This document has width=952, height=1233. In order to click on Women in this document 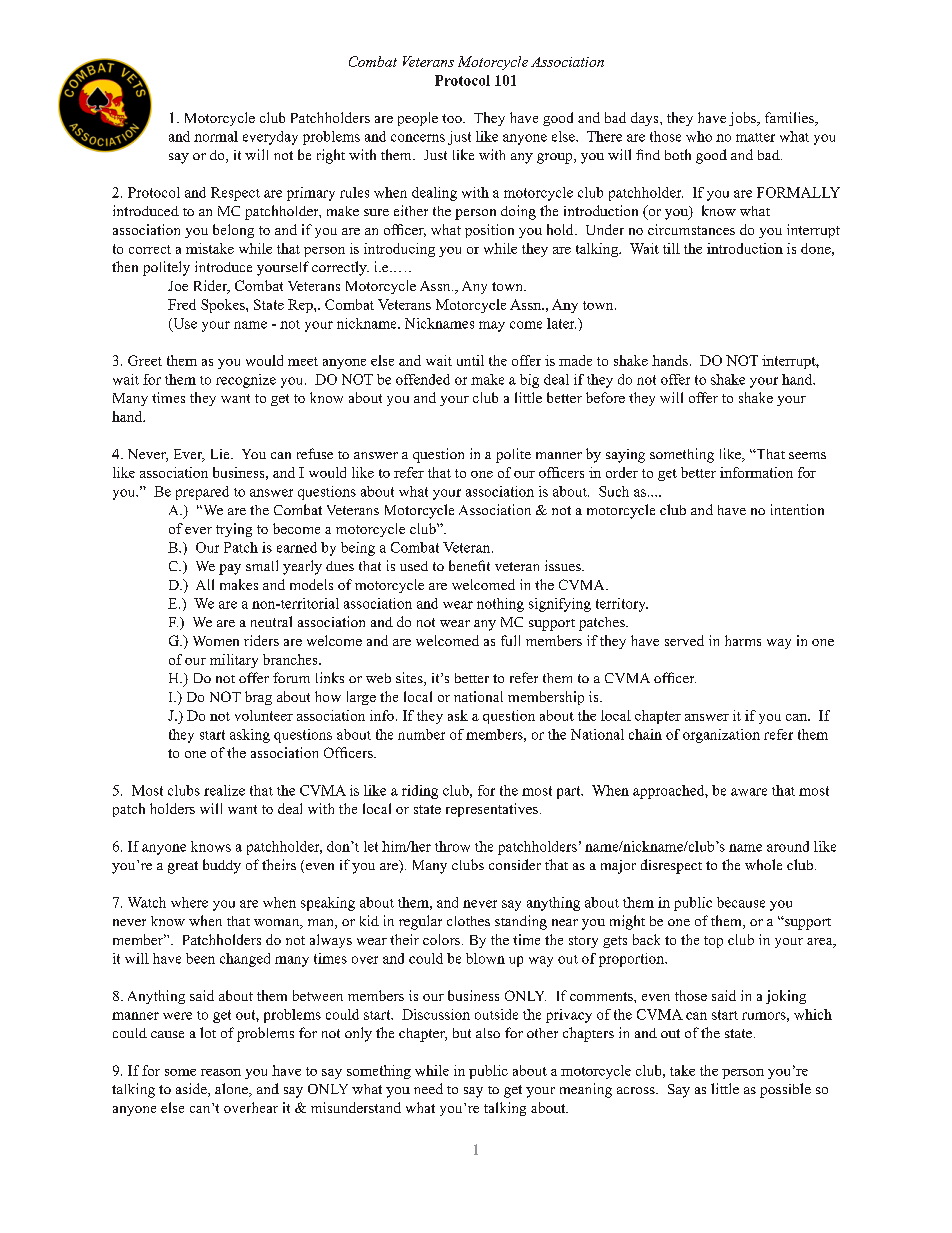, I will do `click(216, 641)`.
